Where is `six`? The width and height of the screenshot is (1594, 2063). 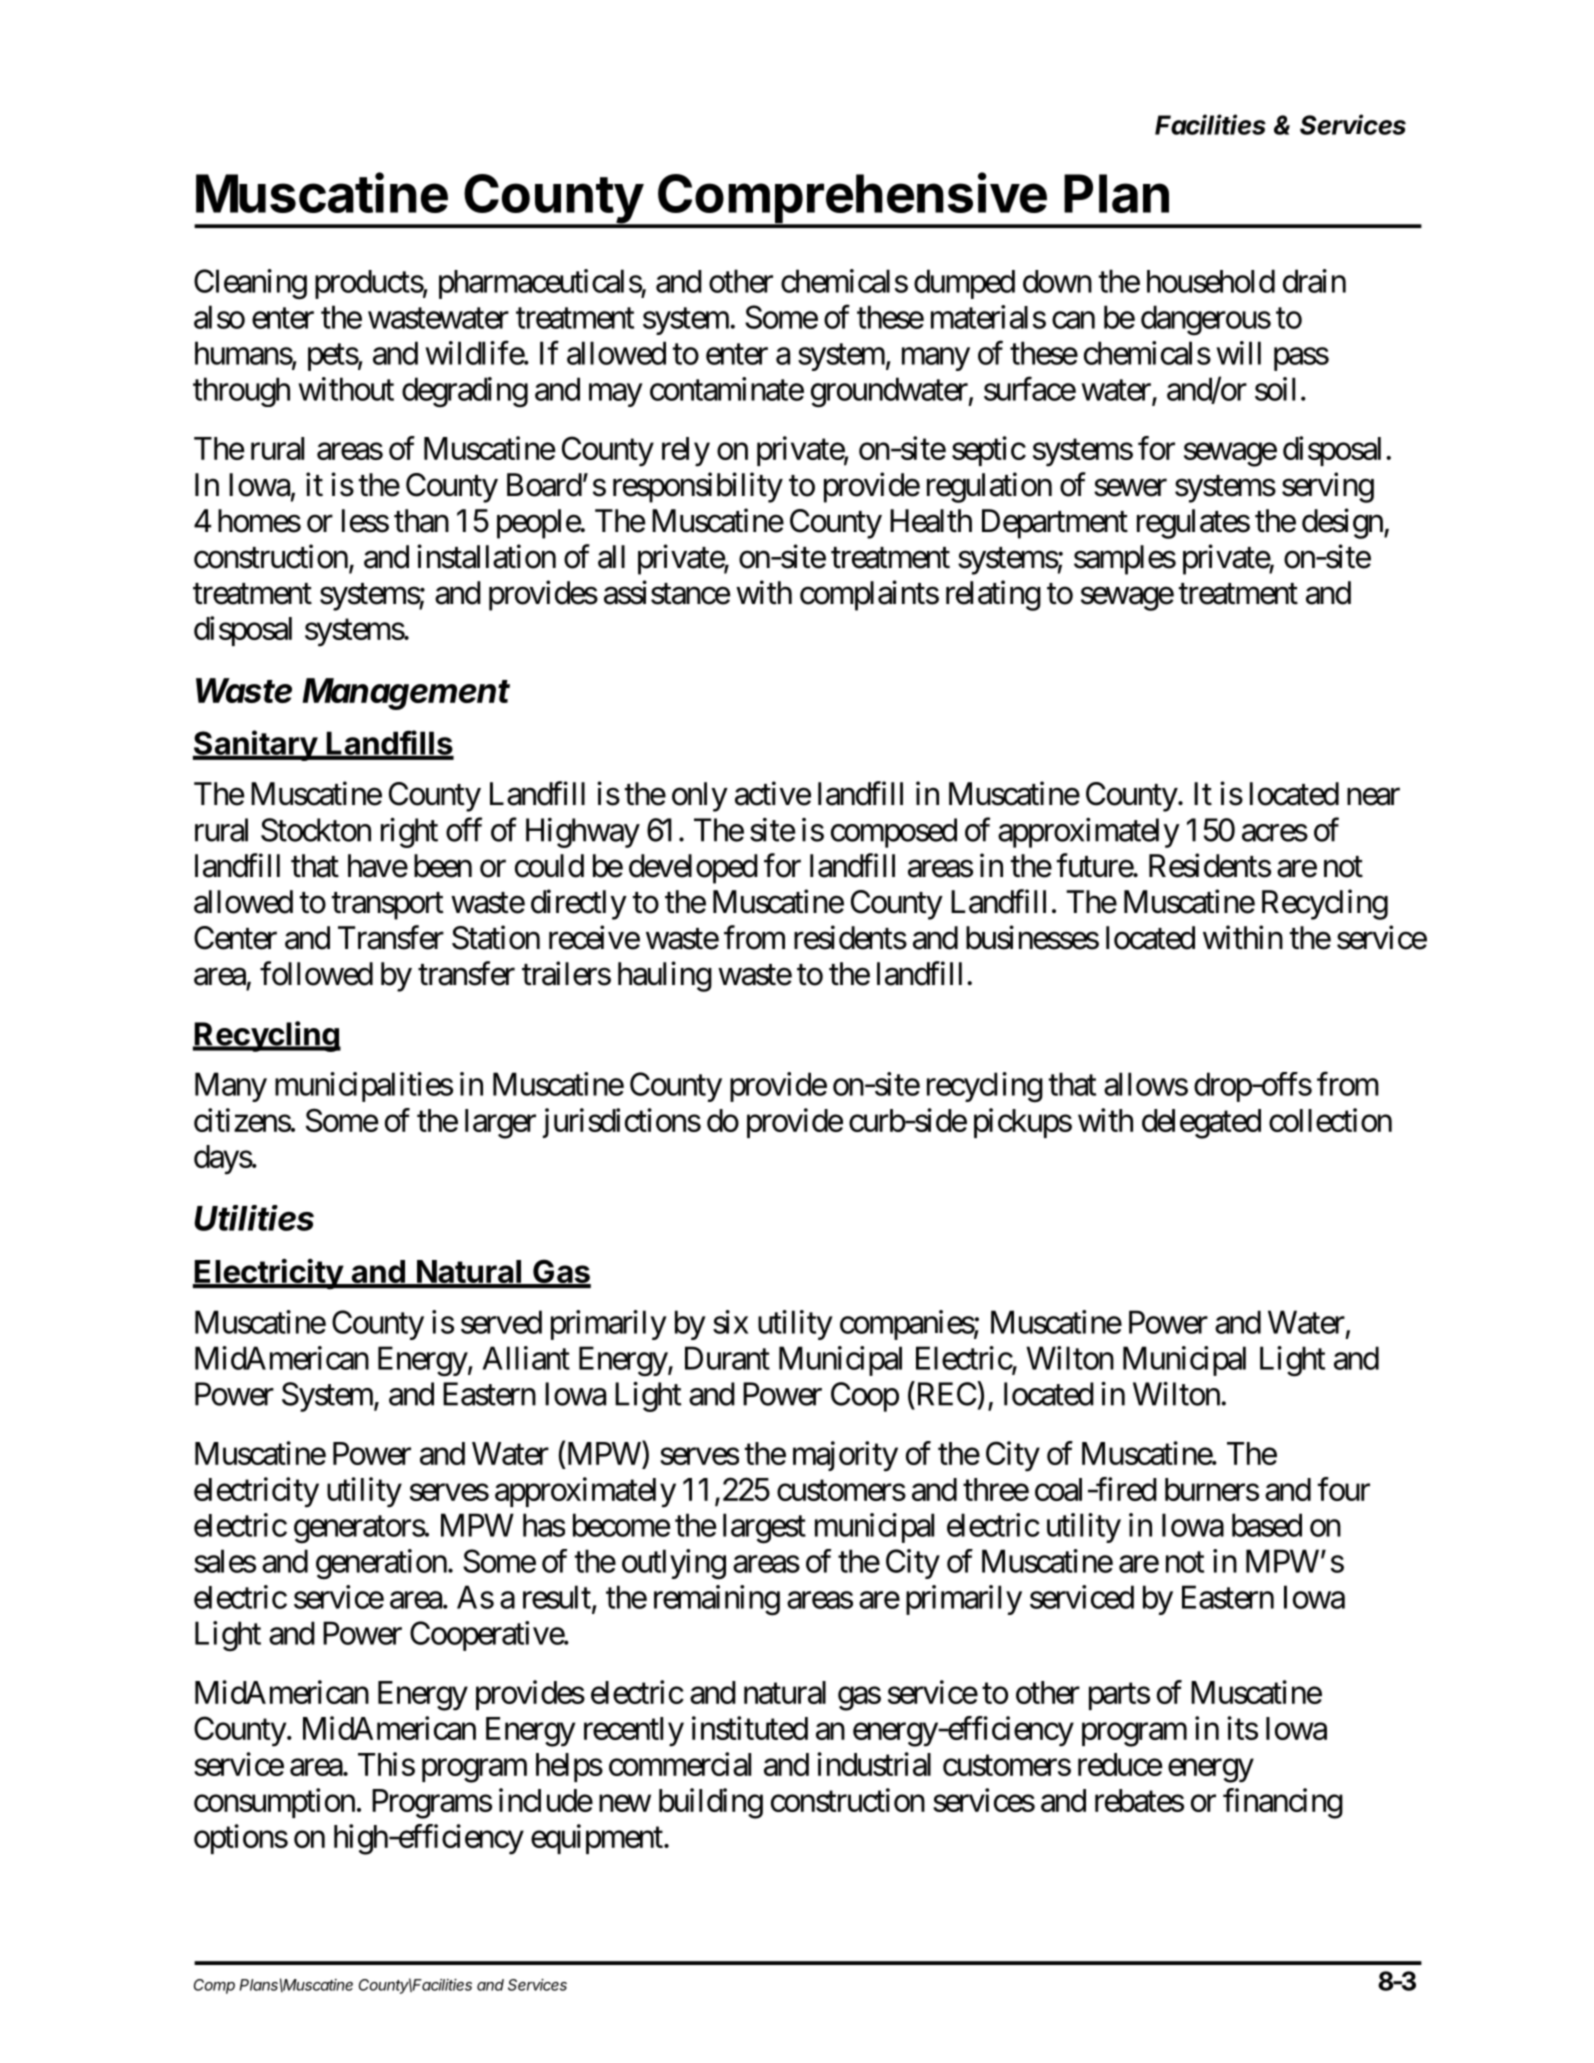
six is located at coordinates (731, 1322).
